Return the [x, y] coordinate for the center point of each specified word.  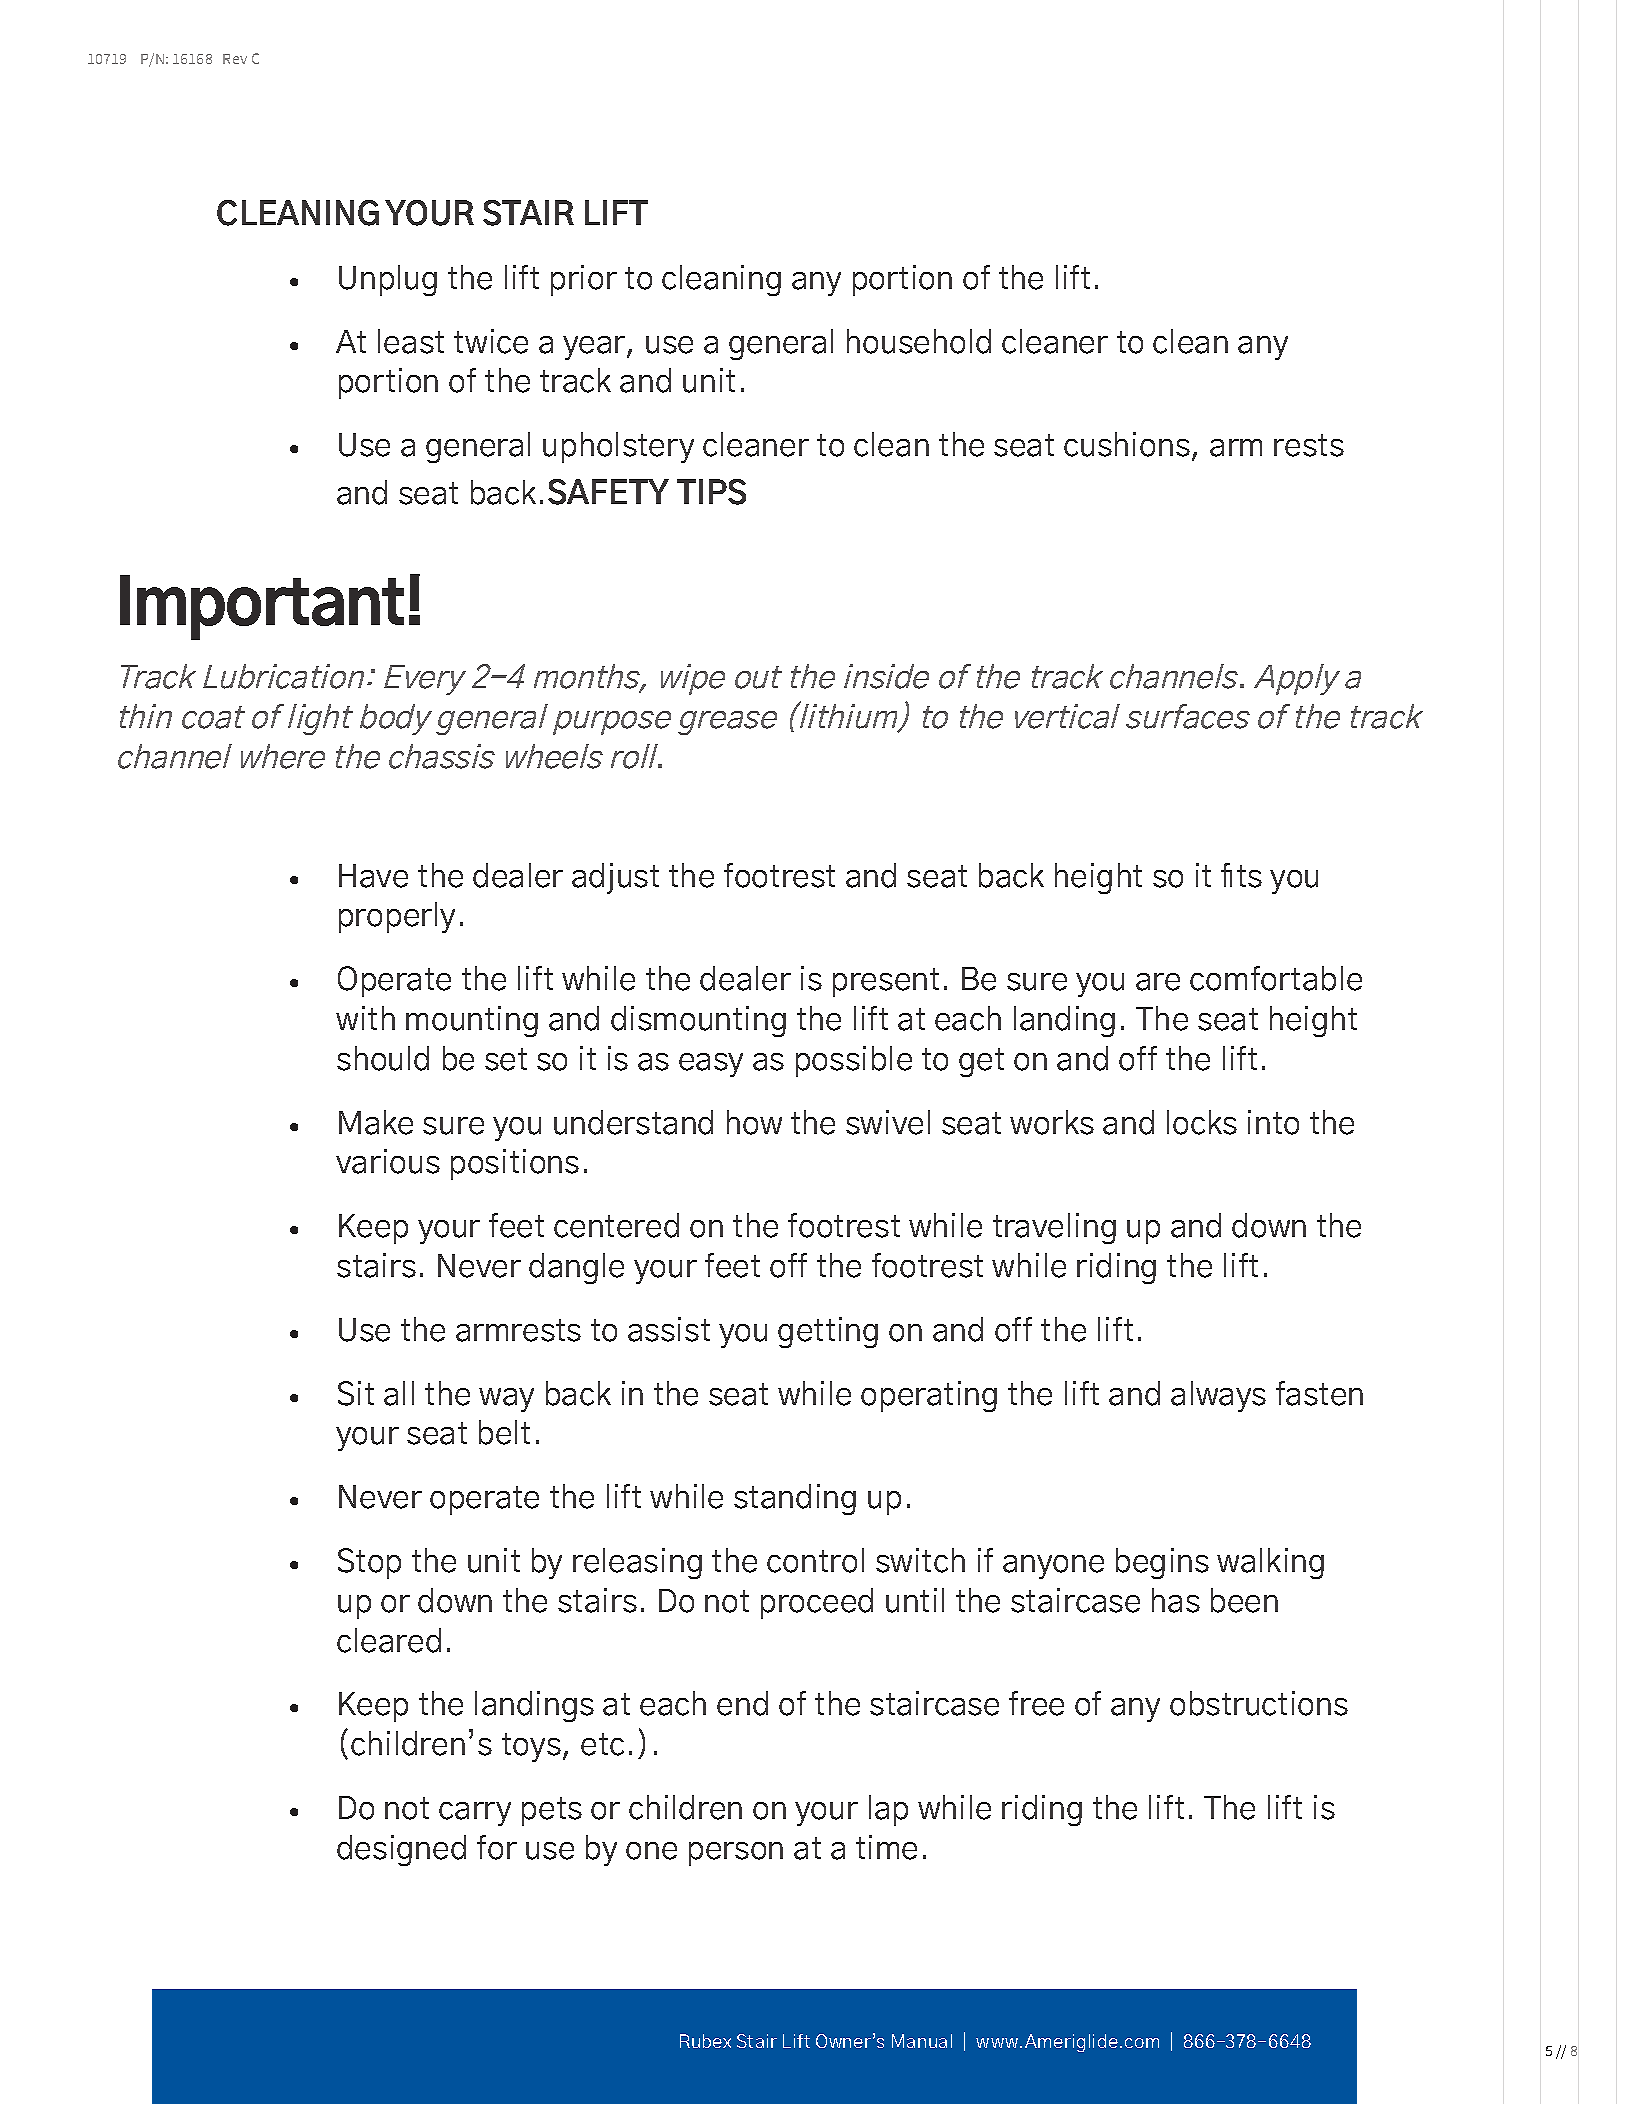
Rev [235, 59]
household [919, 341]
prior [584, 280]
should [383, 1058]
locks [1202, 1122]
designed [401, 1850]
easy [711, 1065]
